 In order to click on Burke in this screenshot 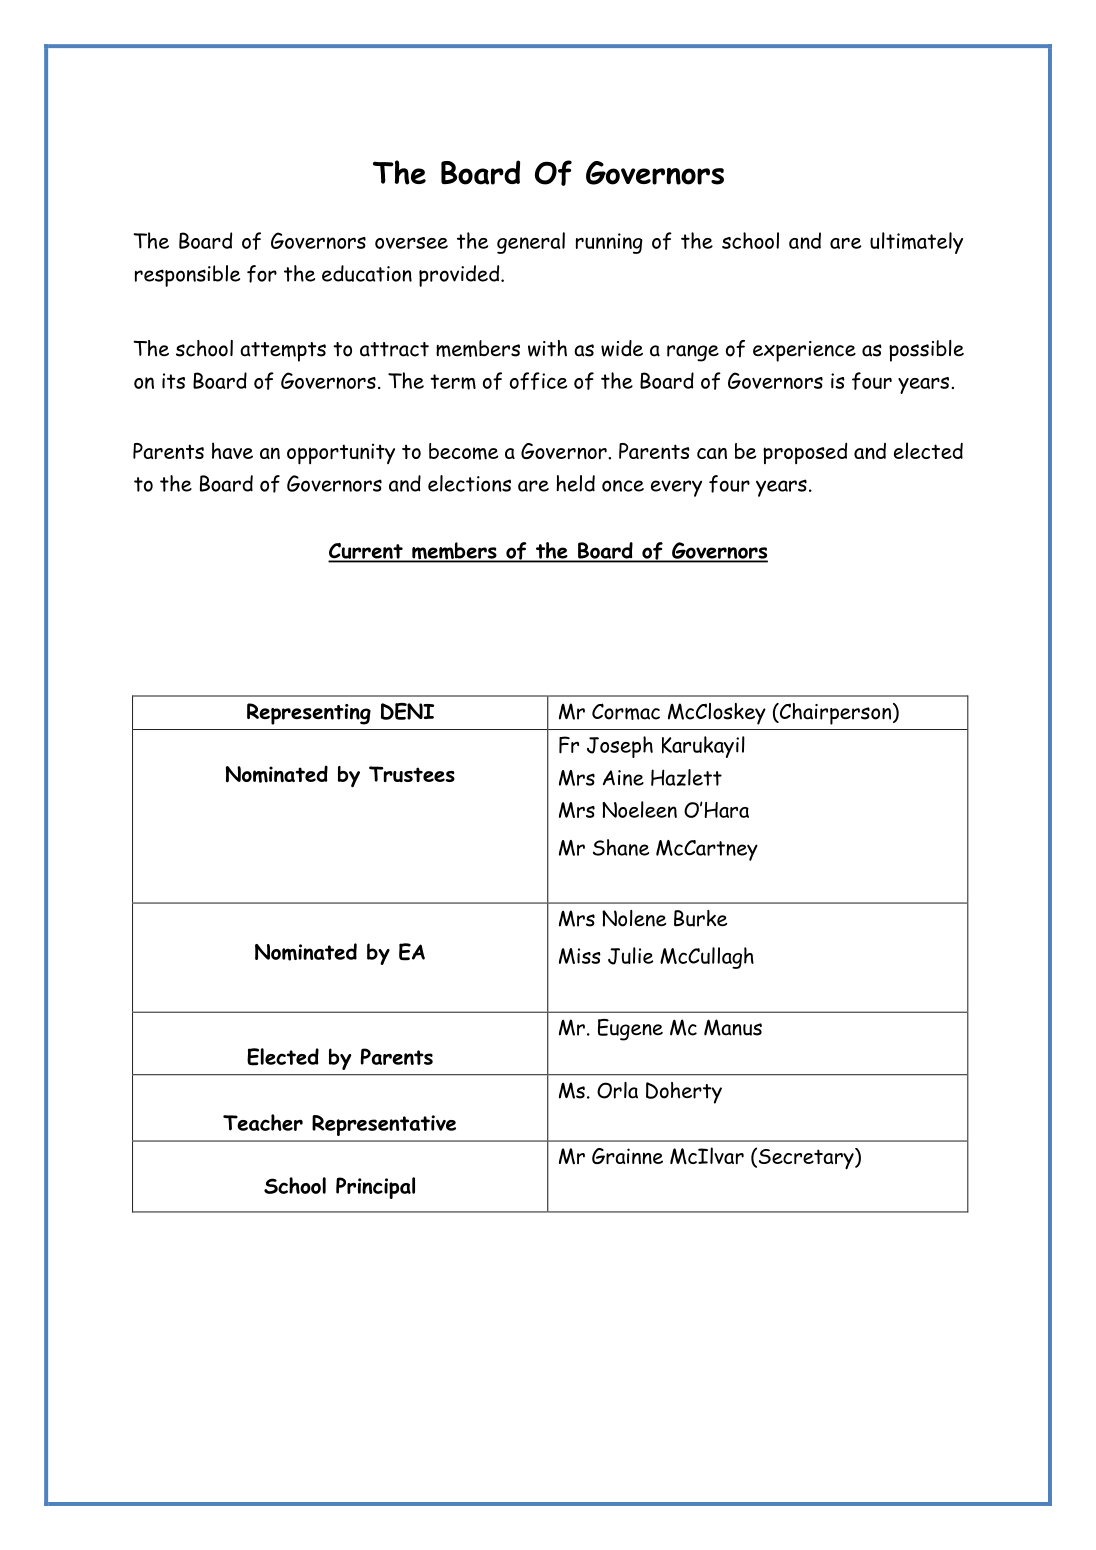, I will do `click(700, 918)`.
